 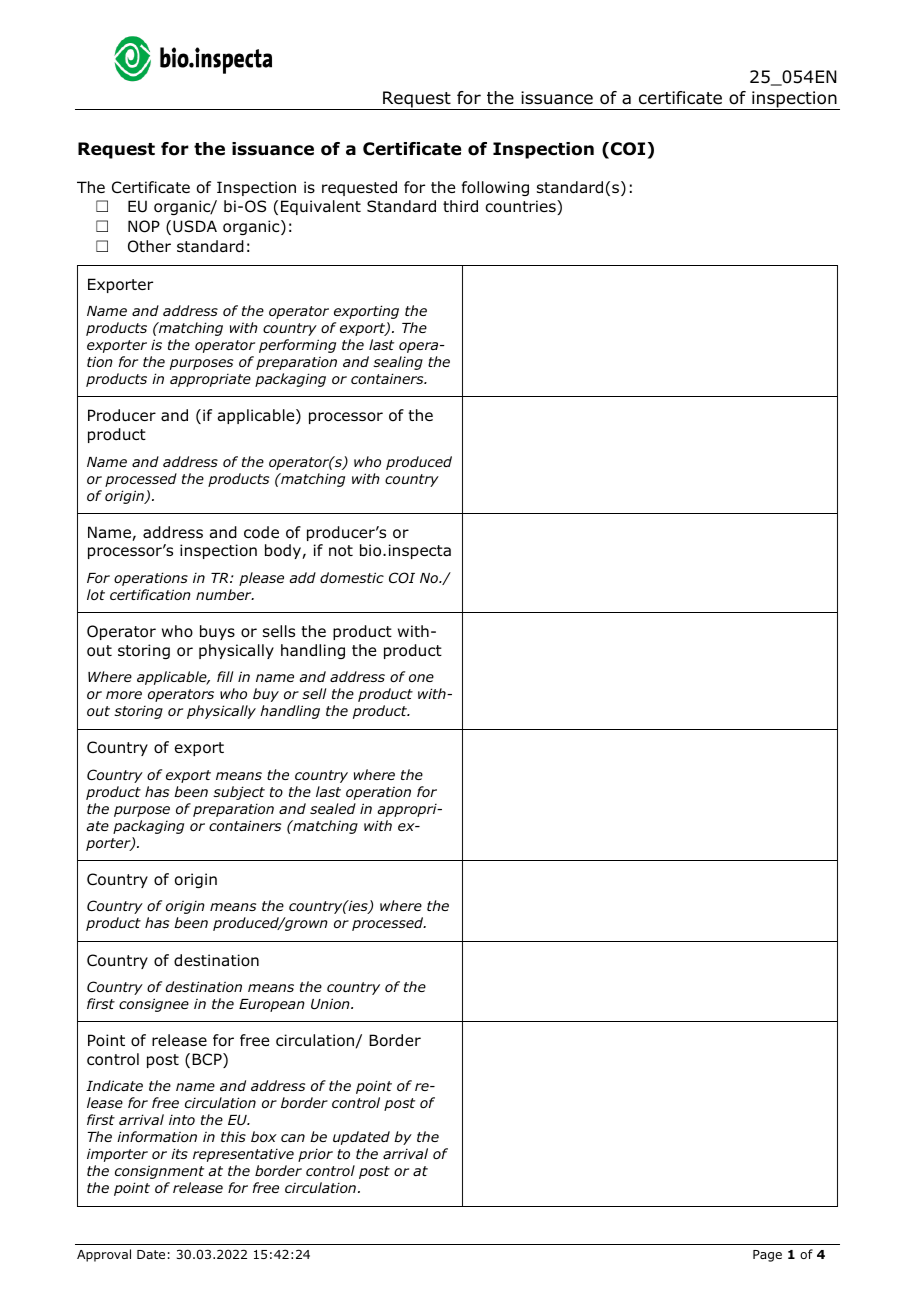 I want to click on sealed, so click(x=333, y=808).
